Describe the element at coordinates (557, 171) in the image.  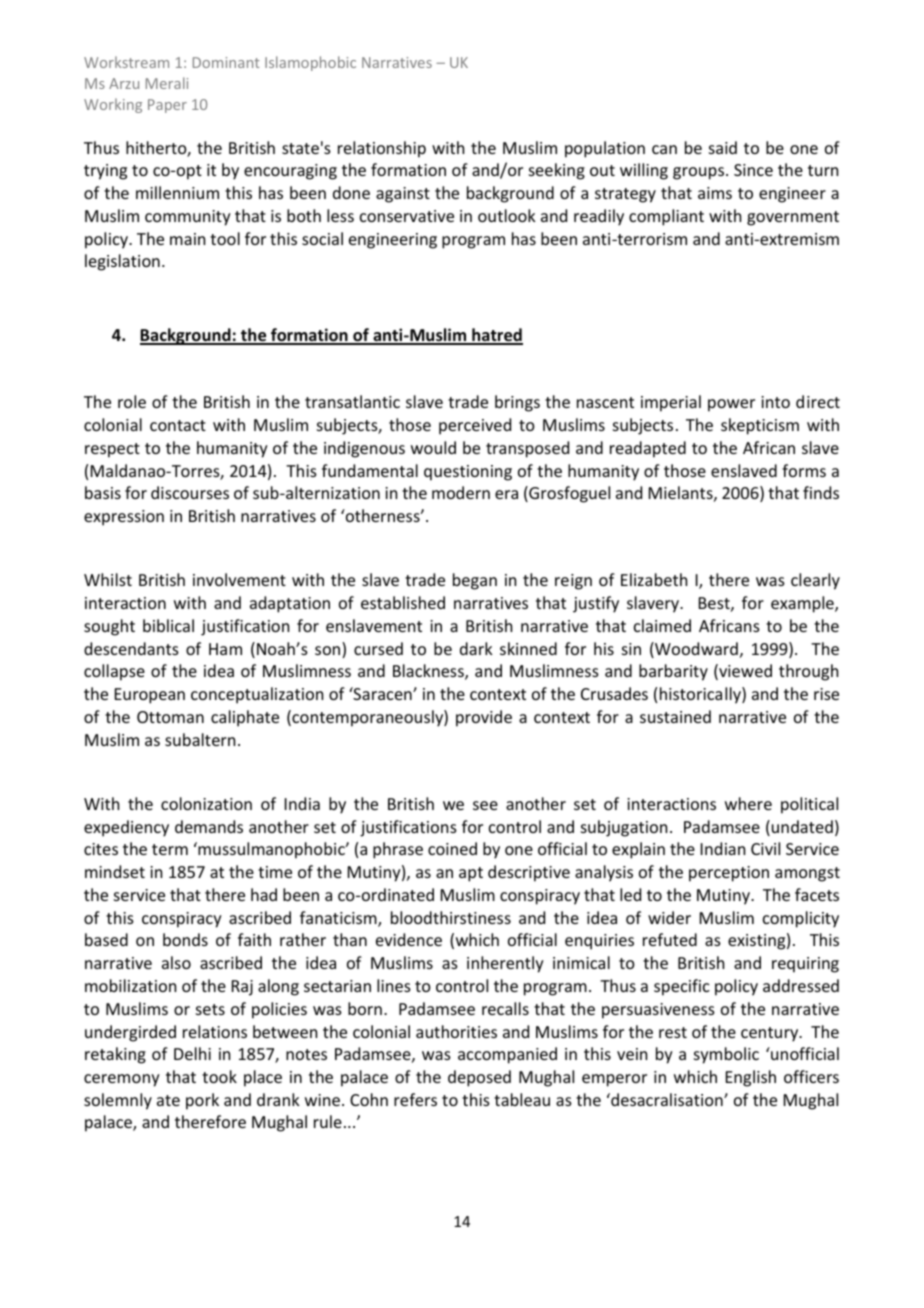
I see `seeking` at that location.
